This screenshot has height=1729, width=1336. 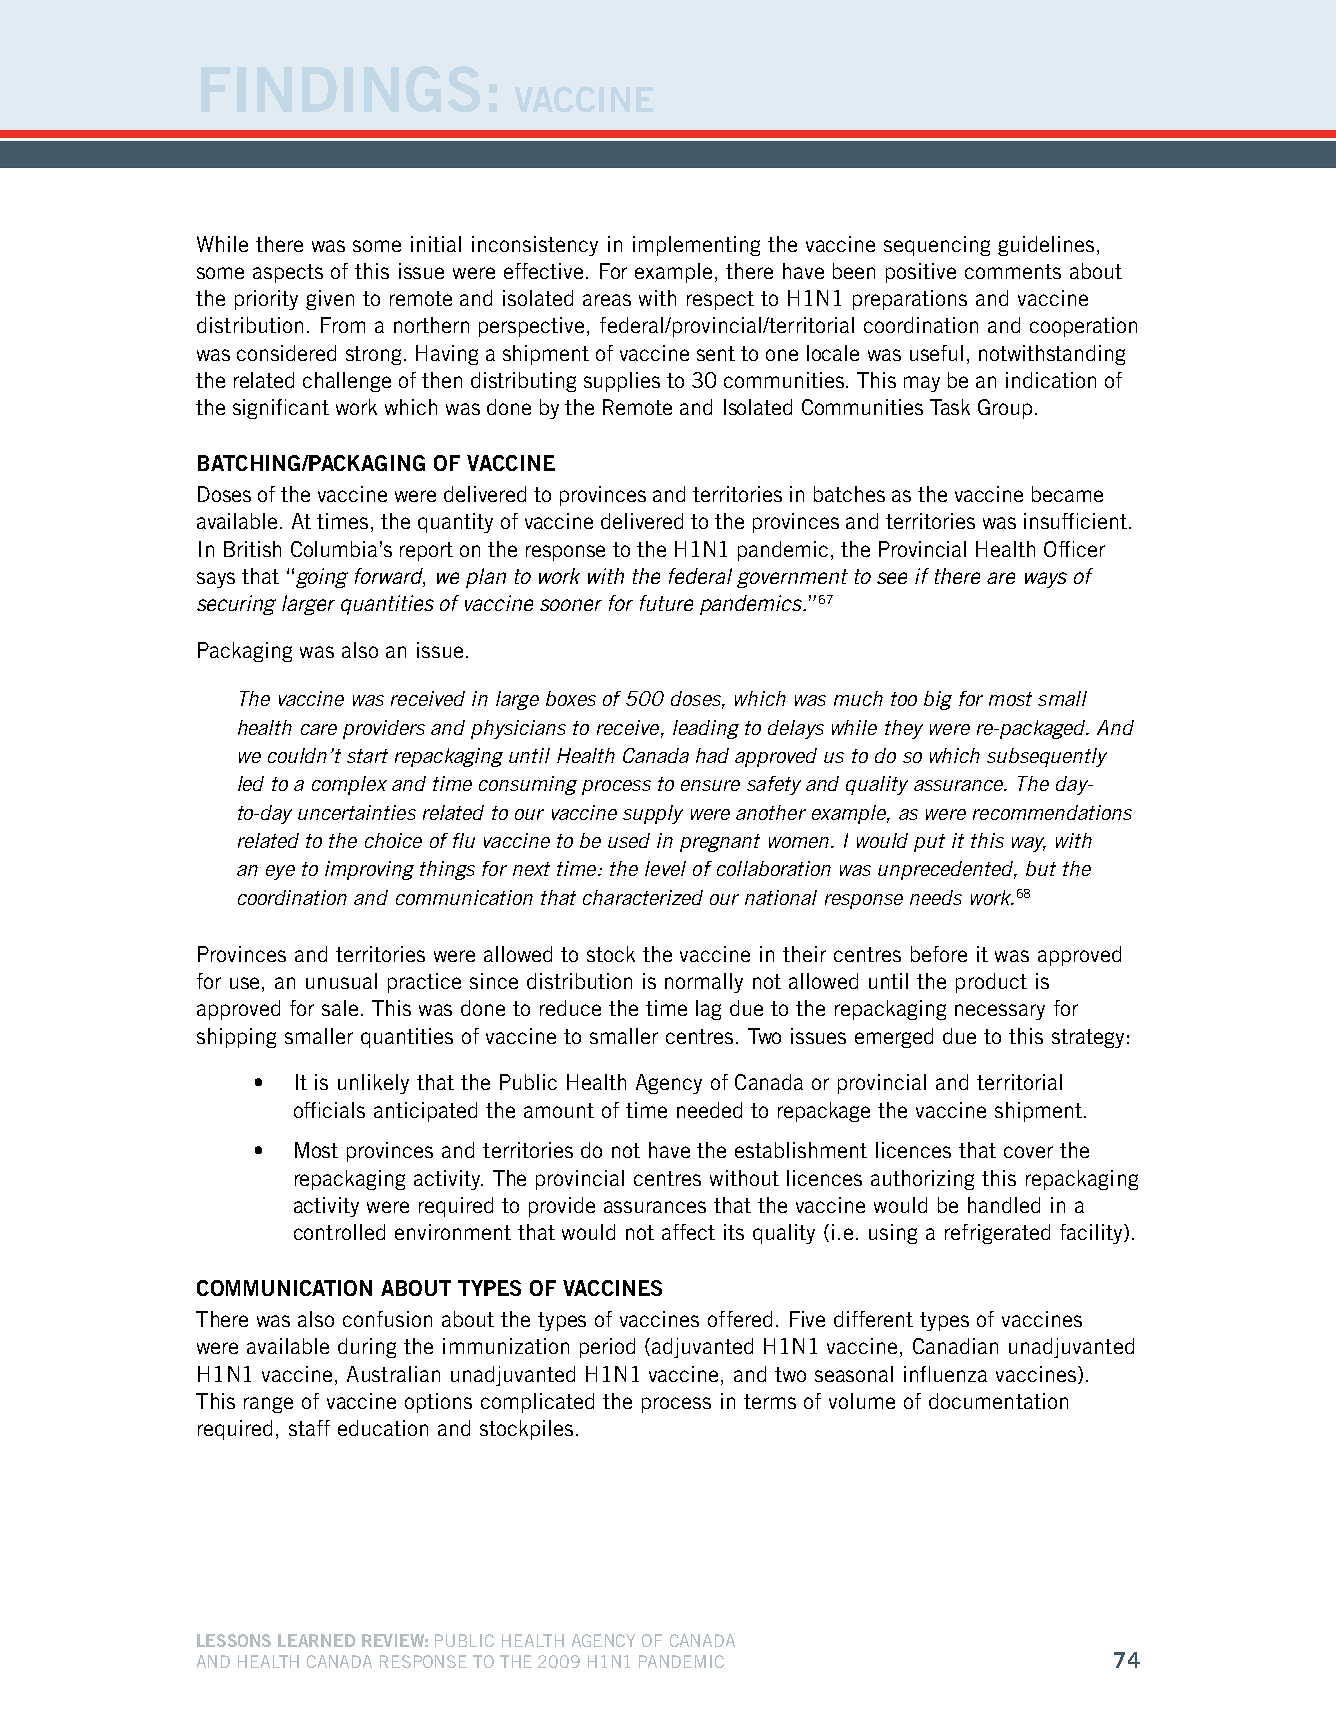 I want to click on big, so click(x=938, y=700).
